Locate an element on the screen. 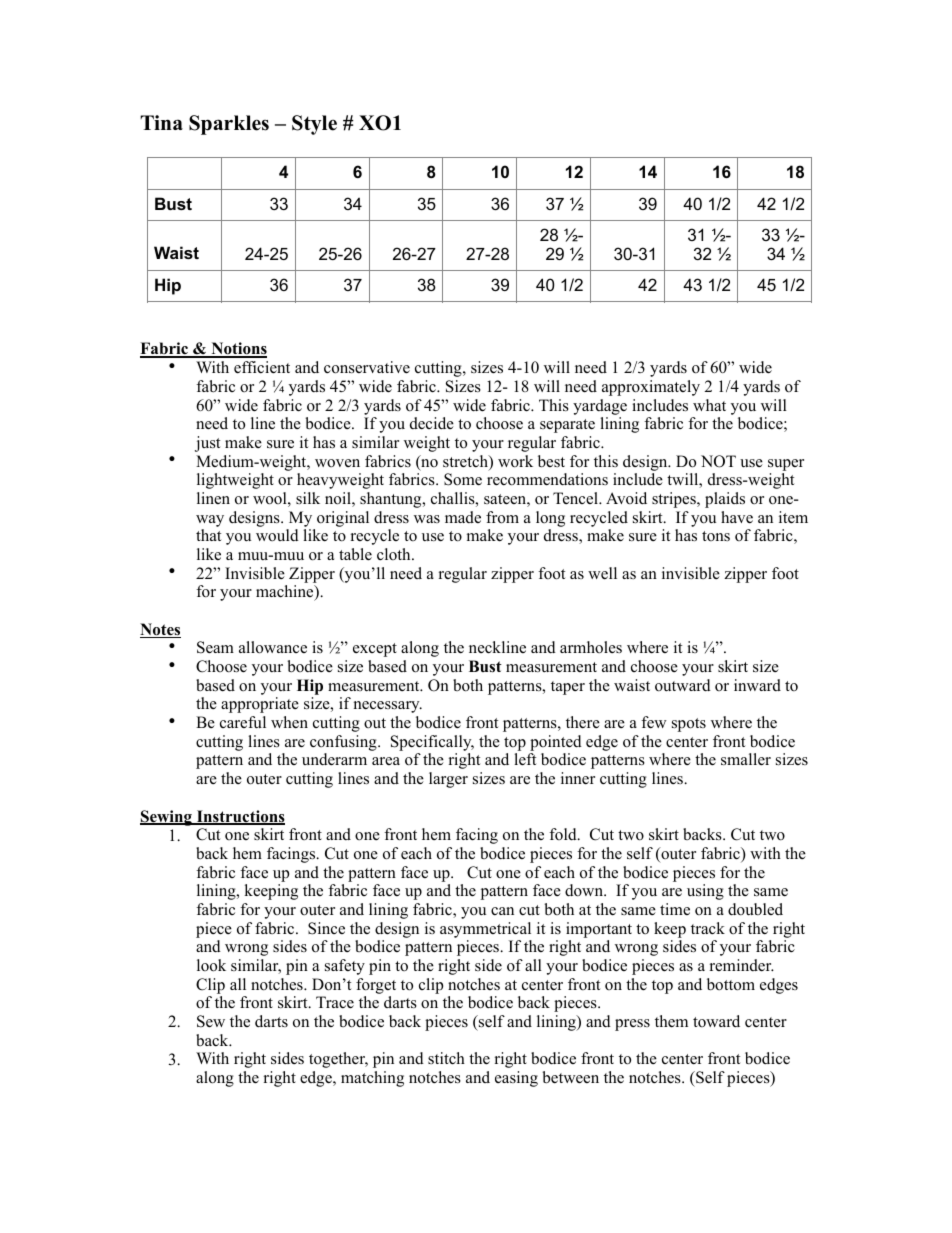 This screenshot has width=952, height=1233. stitch is located at coordinates (446, 1058).
